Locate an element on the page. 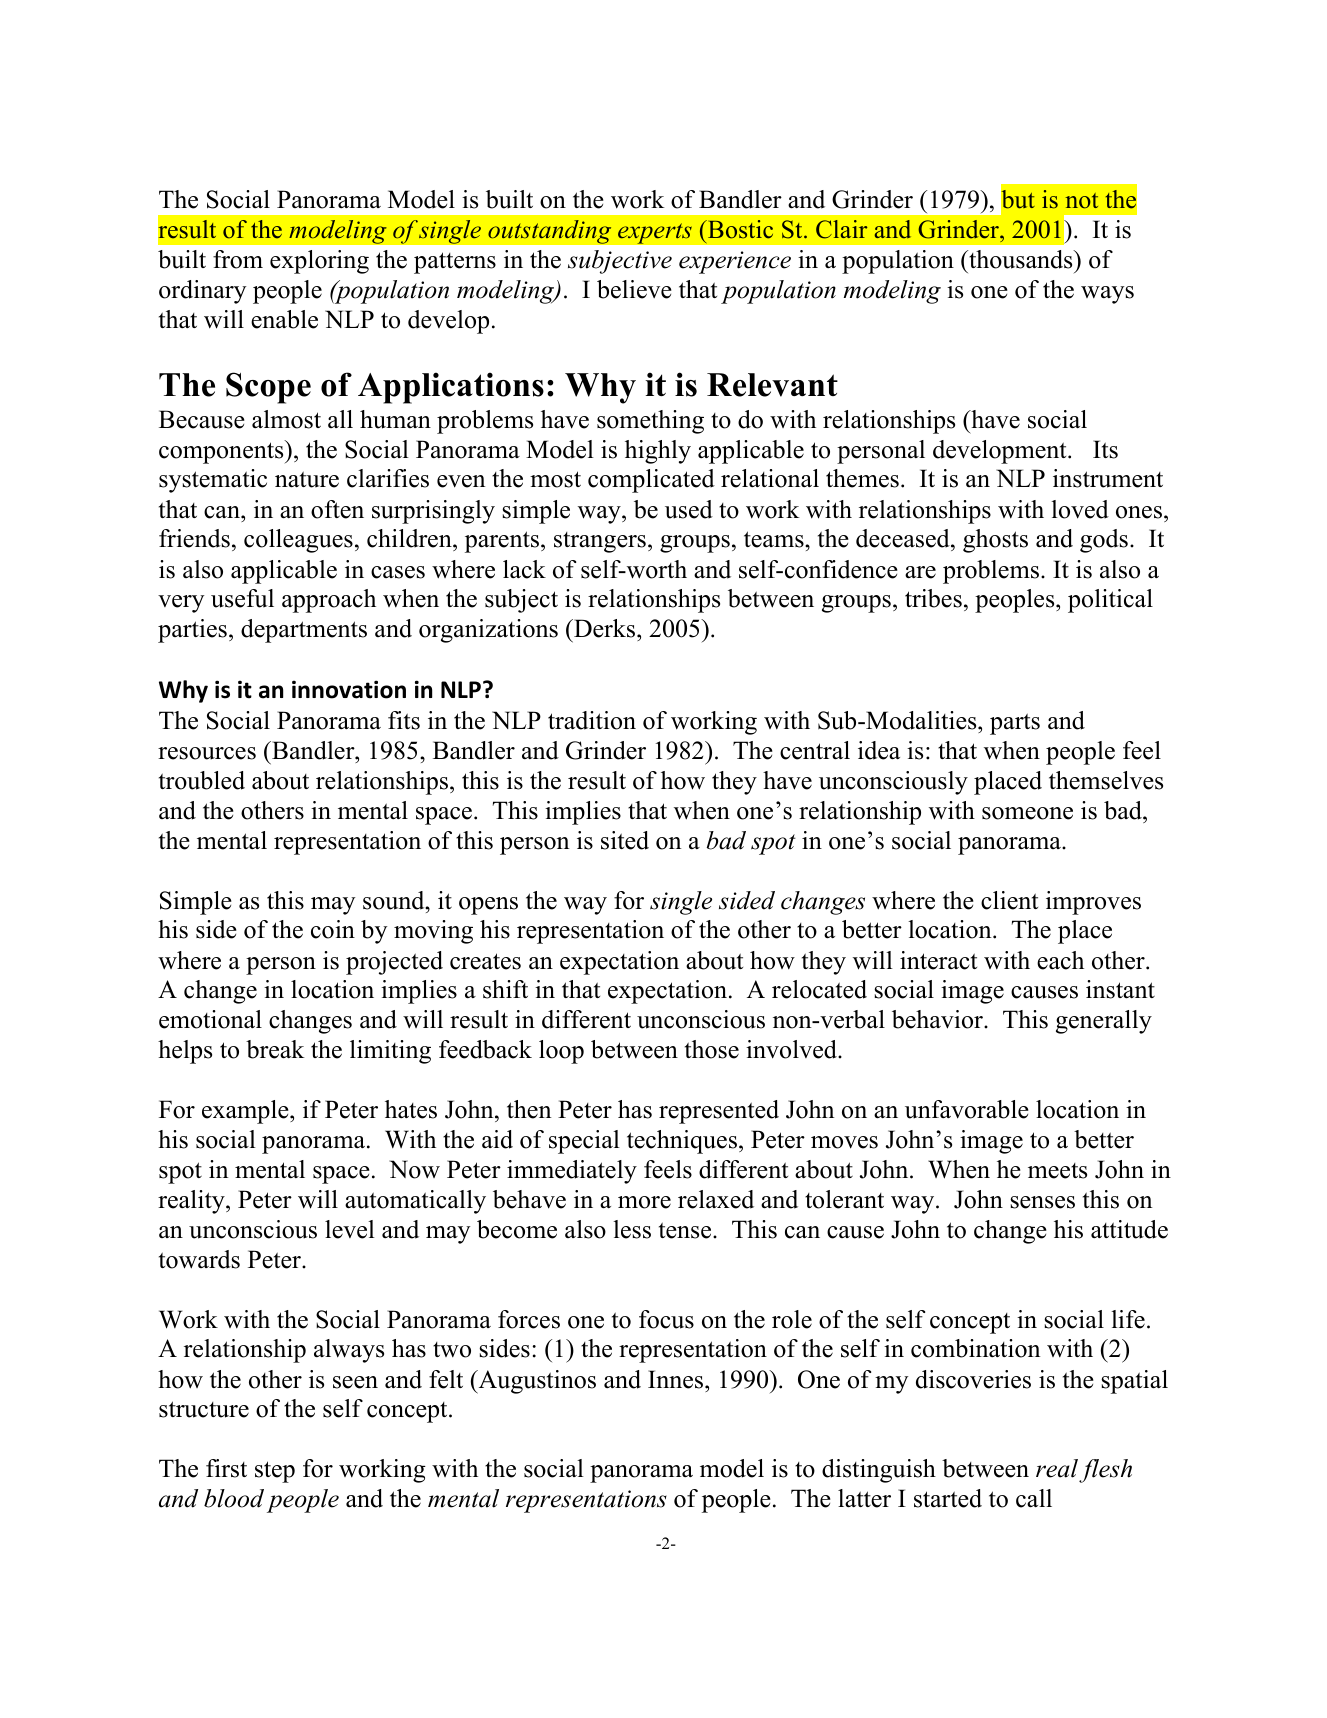 The image size is (1327, 1718). senses is located at coordinates (1042, 1202).
